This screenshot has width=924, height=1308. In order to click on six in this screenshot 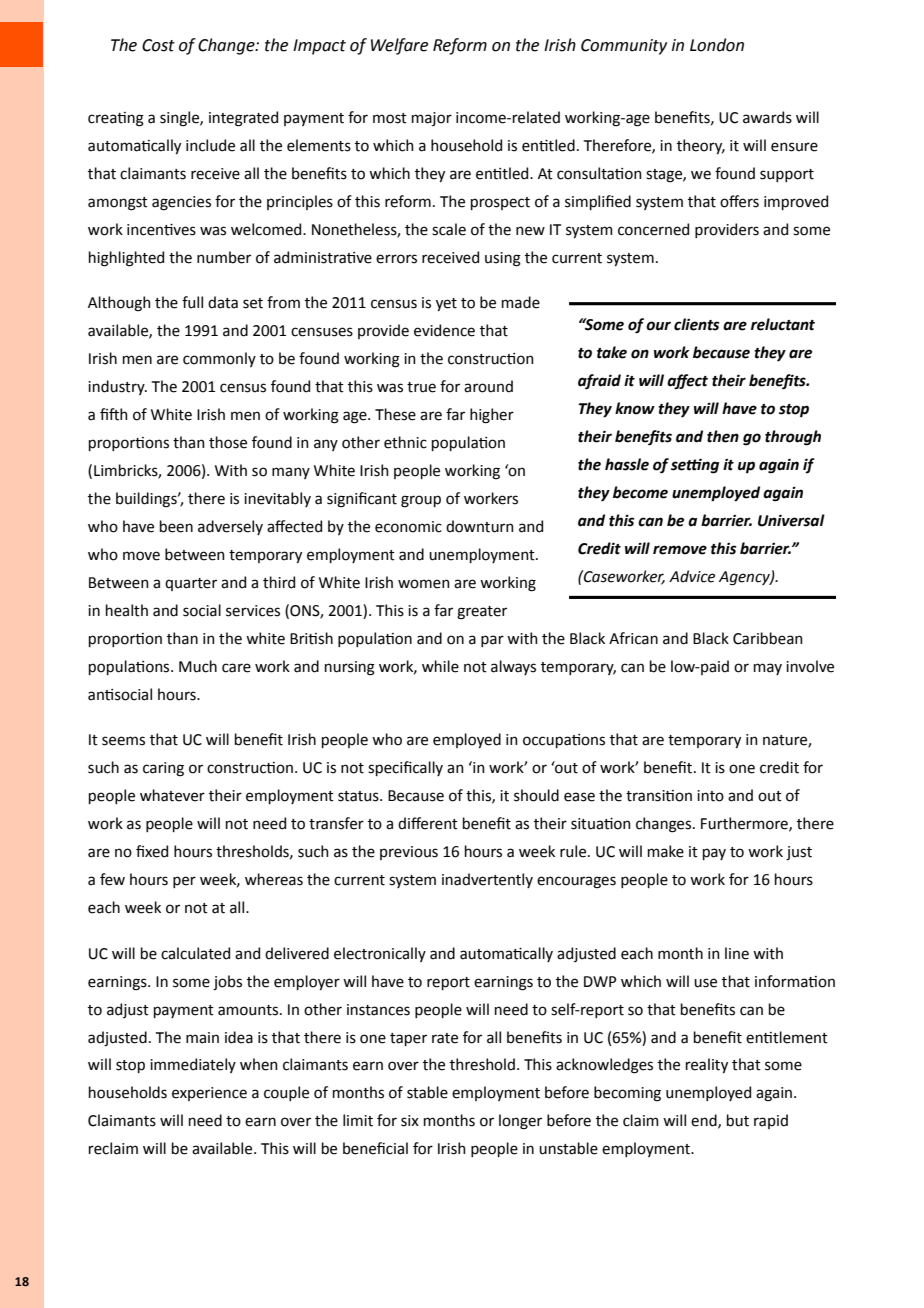, I will do `click(410, 1121)`.
